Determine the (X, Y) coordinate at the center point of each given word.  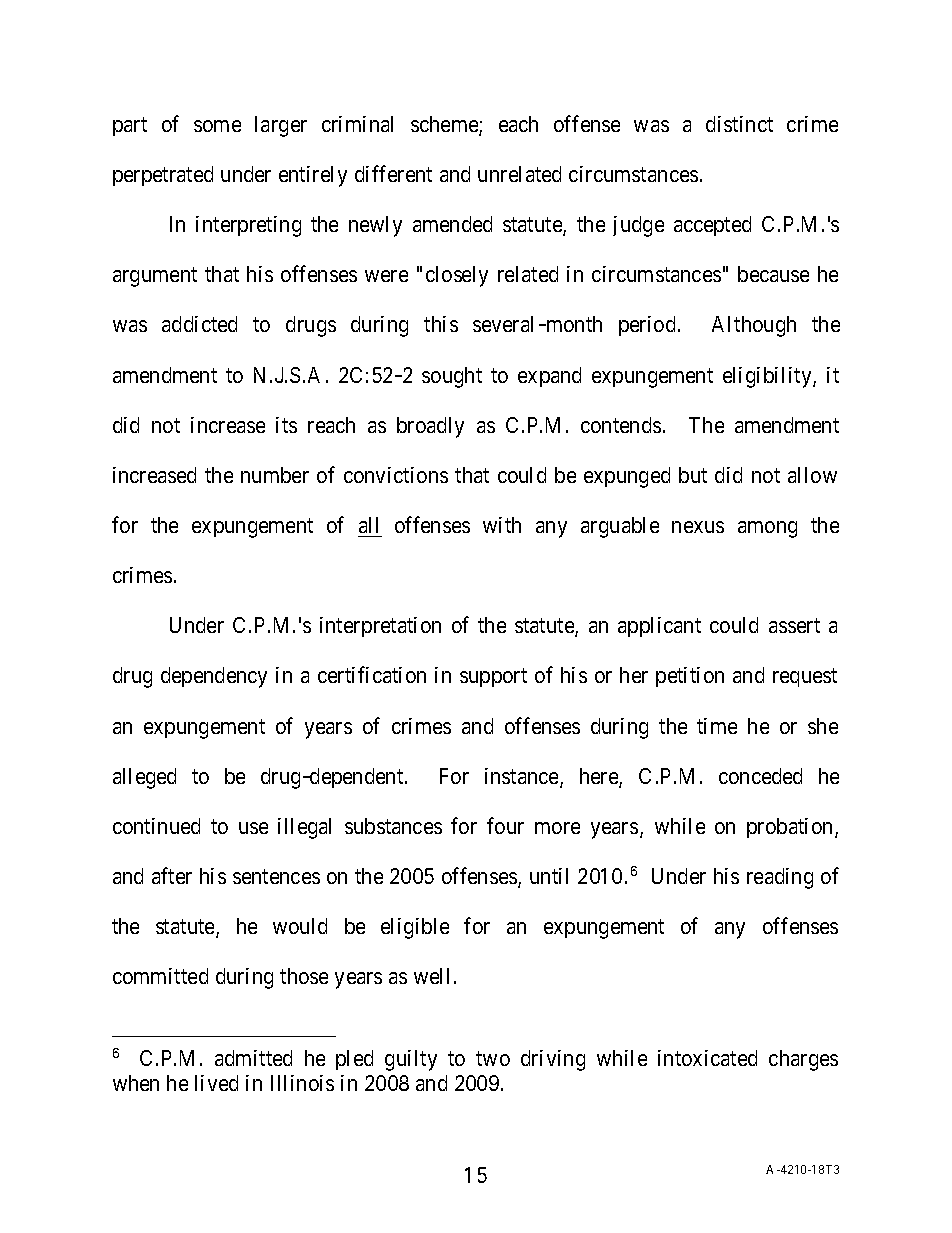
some (217, 126)
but (693, 475)
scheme (445, 125)
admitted (253, 1058)
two (493, 1058)
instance (523, 777)
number (275, 475)
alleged (144, 778)
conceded (760, 776)
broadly (430, 427)
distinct (739, 124)
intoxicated (707, 1058)
